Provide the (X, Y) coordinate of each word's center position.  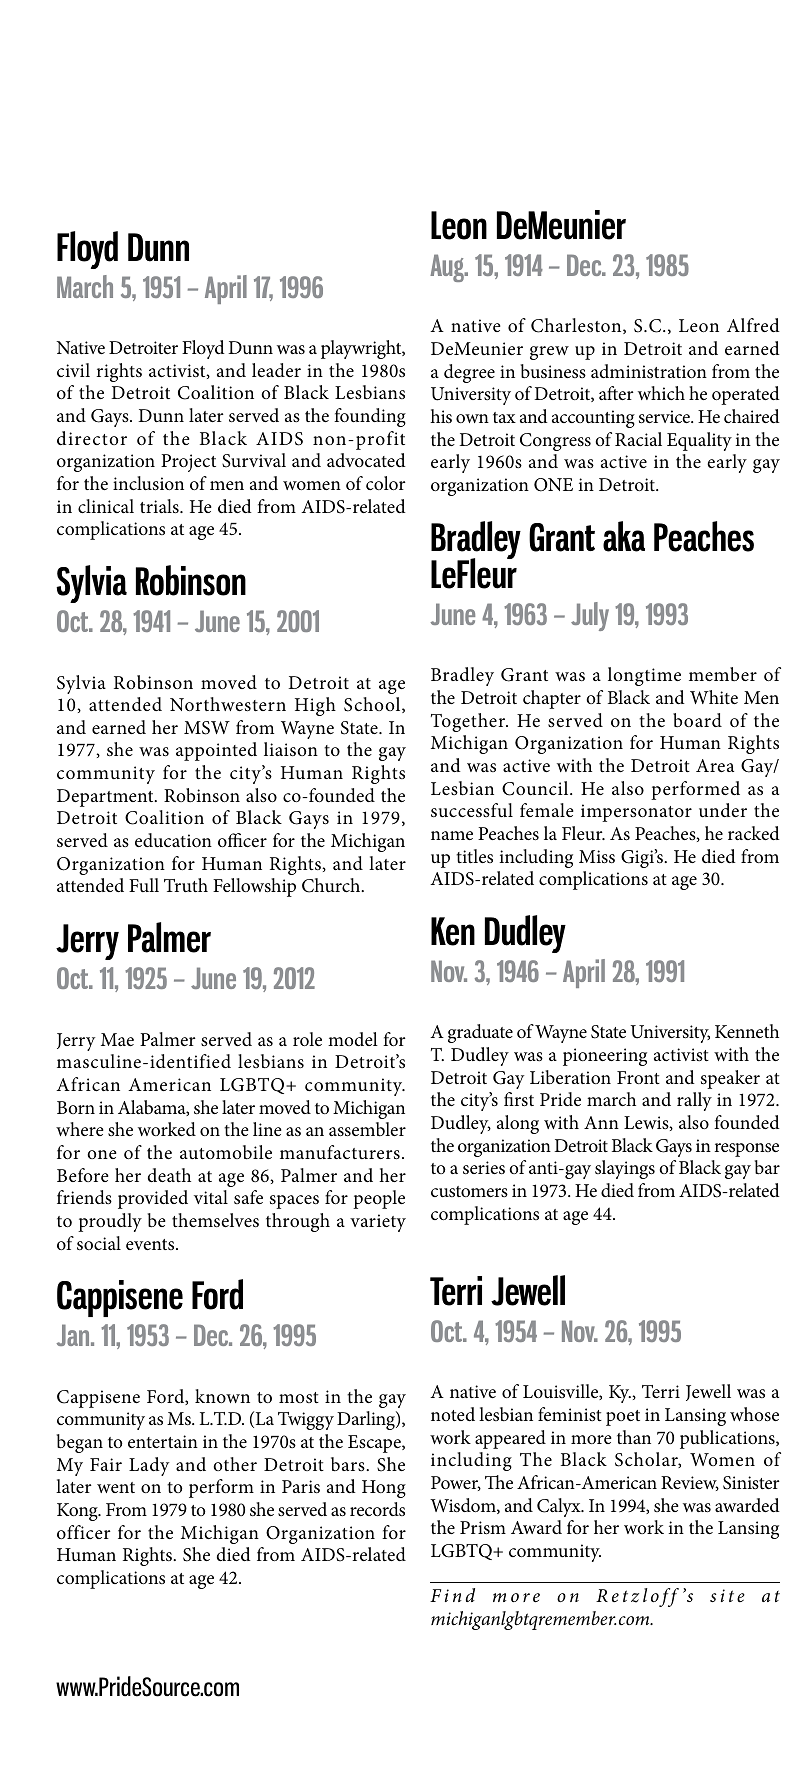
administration (649, 371)
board (697, 720)
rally (694, 1101)
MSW (207, 728)
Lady (149, 1466)
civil (73, 370)
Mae (117, 1039)
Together (469, 722)
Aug (448, 268)
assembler (367, 1129)
